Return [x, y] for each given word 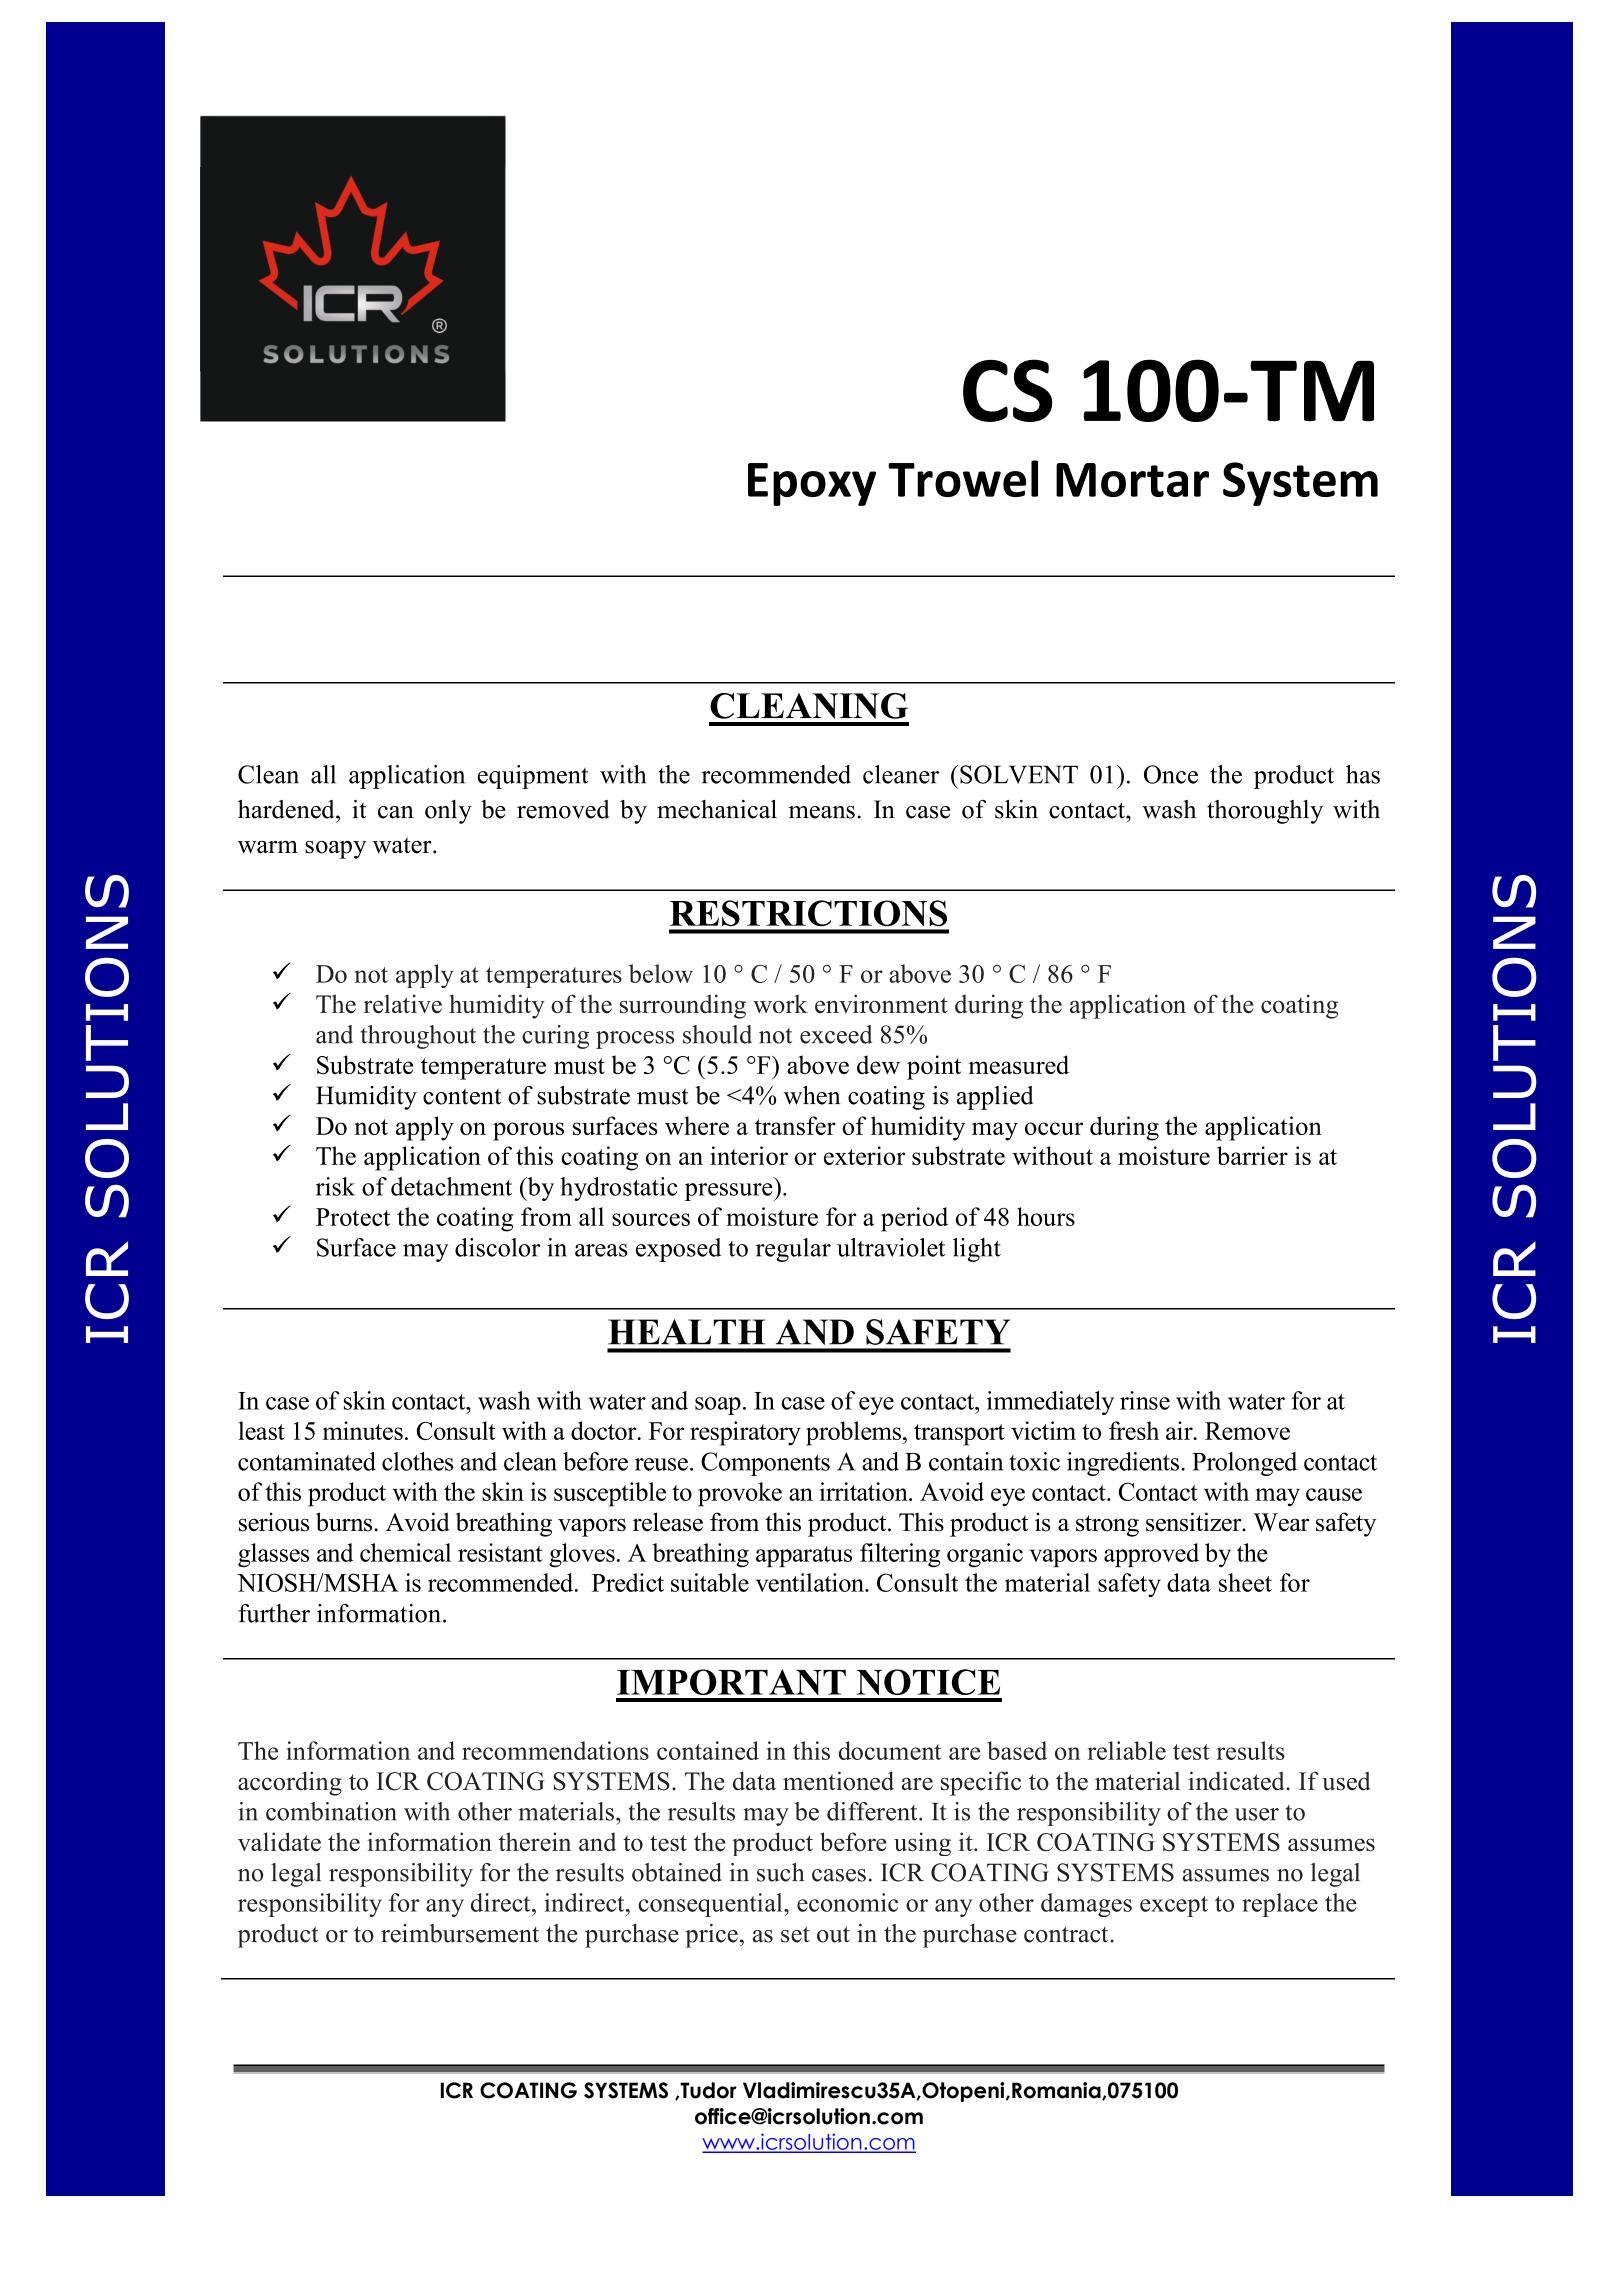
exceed [836, 1034]
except [1174, 1906]
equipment [532, 777]
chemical [405, 1552]
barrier [1252, 1155]
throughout [418, 1037]
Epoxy [812, 484]
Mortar [1132, 480]
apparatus [804, 1556]
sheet [1245, 1582]
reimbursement [460, 1933]
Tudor [707, 2090]
